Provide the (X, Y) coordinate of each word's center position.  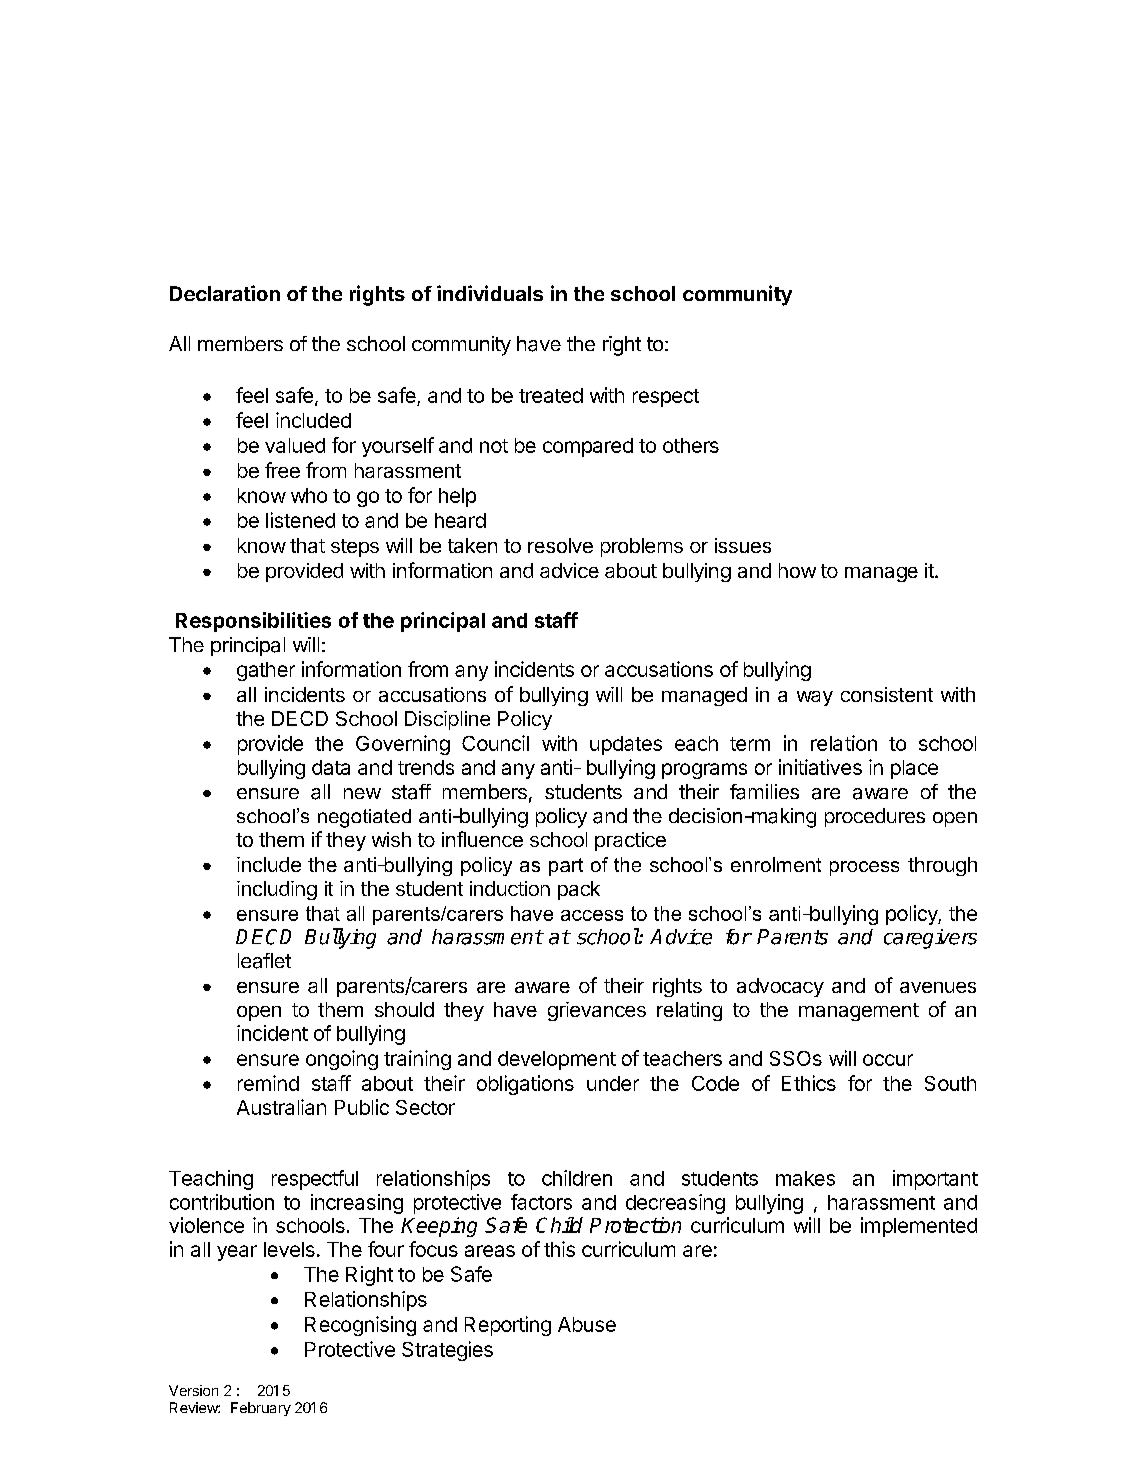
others (691, 445)
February (261, 1409)
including (277, 890)
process (864, 868)
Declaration (225, 293)
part (566, 867)
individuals (490, 293)
